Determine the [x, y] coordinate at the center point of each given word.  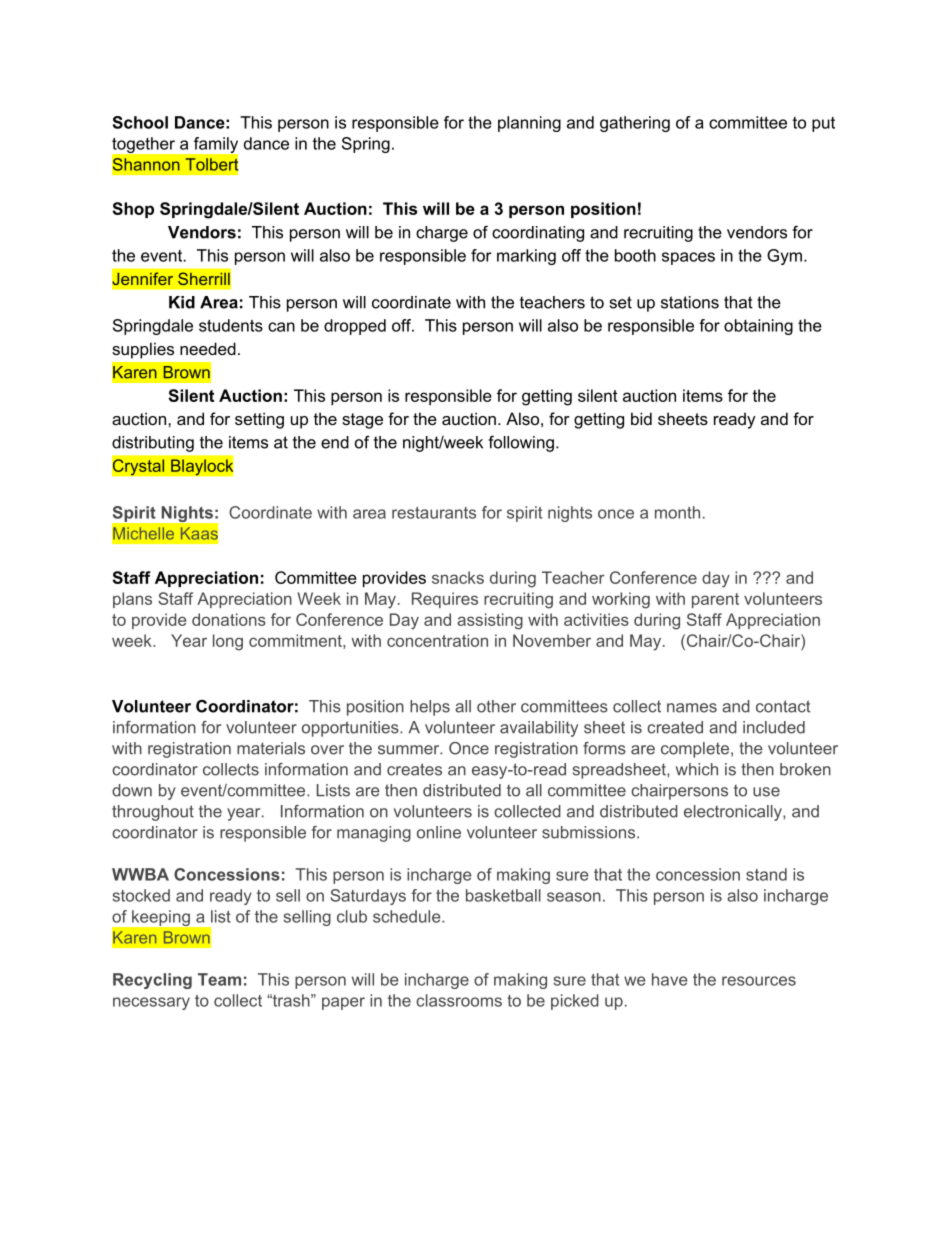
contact [783, 706]
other [496, 706]
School [140, 122]
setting [259, 420]
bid [641, 418]
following [521, 444]
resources [759, 981]
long [228, 642]
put [823, 124]
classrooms [459, 1000]
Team [219, 979]
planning [529, 124]
